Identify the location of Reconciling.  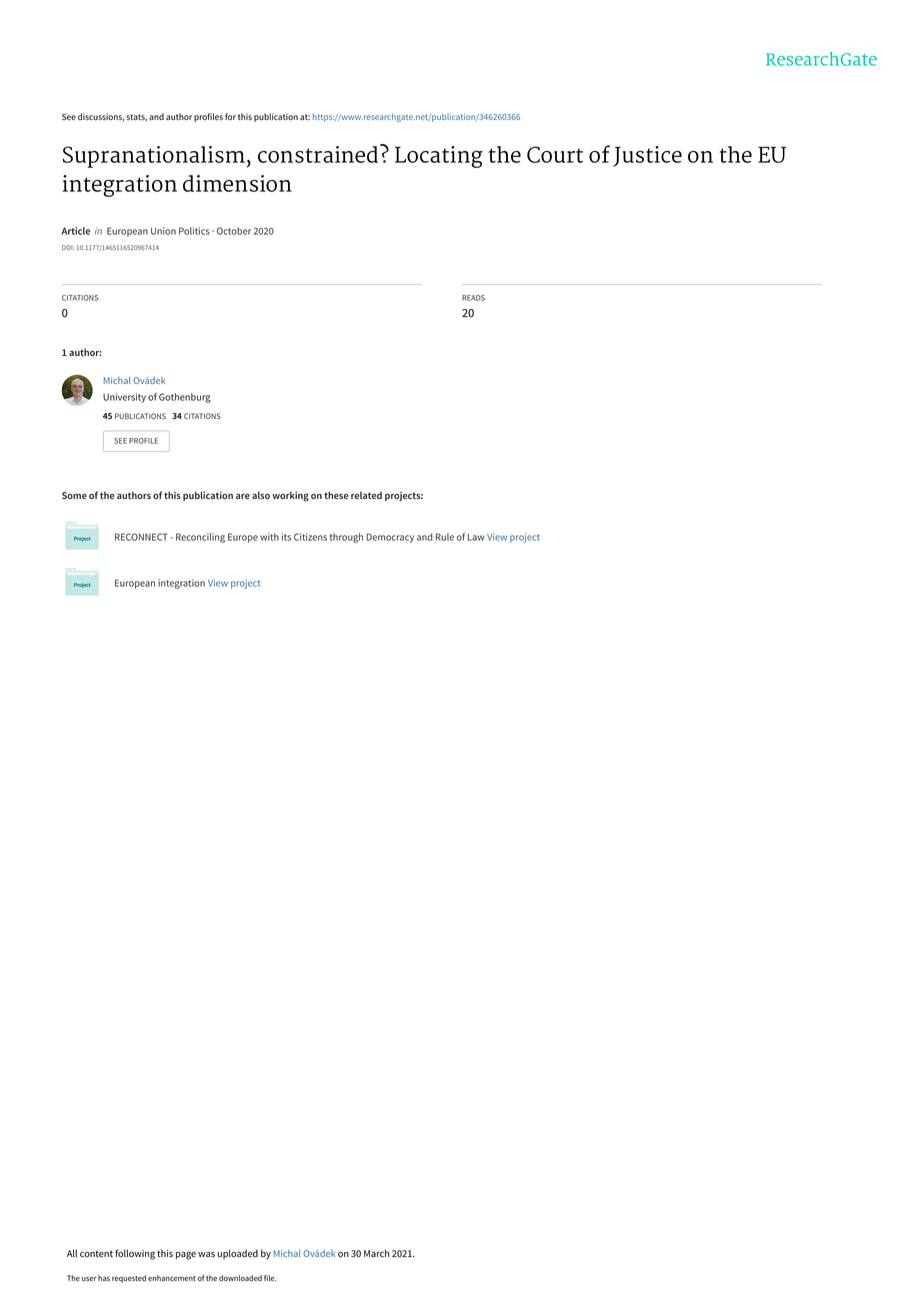
(200, 538).
